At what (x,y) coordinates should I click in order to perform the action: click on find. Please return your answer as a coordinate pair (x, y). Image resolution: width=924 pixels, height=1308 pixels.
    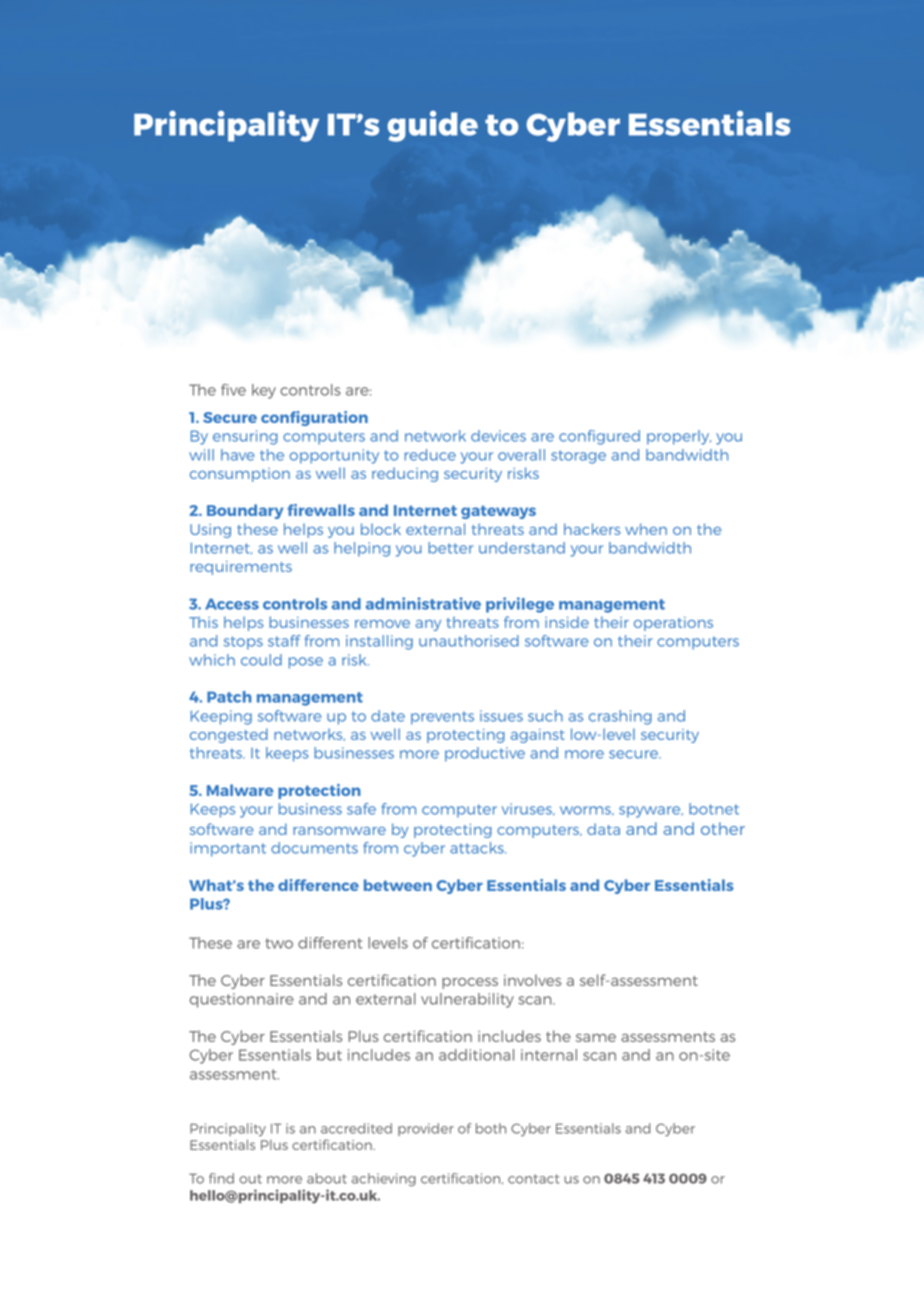
    Looking at the image, I should click on (221, 1178).
